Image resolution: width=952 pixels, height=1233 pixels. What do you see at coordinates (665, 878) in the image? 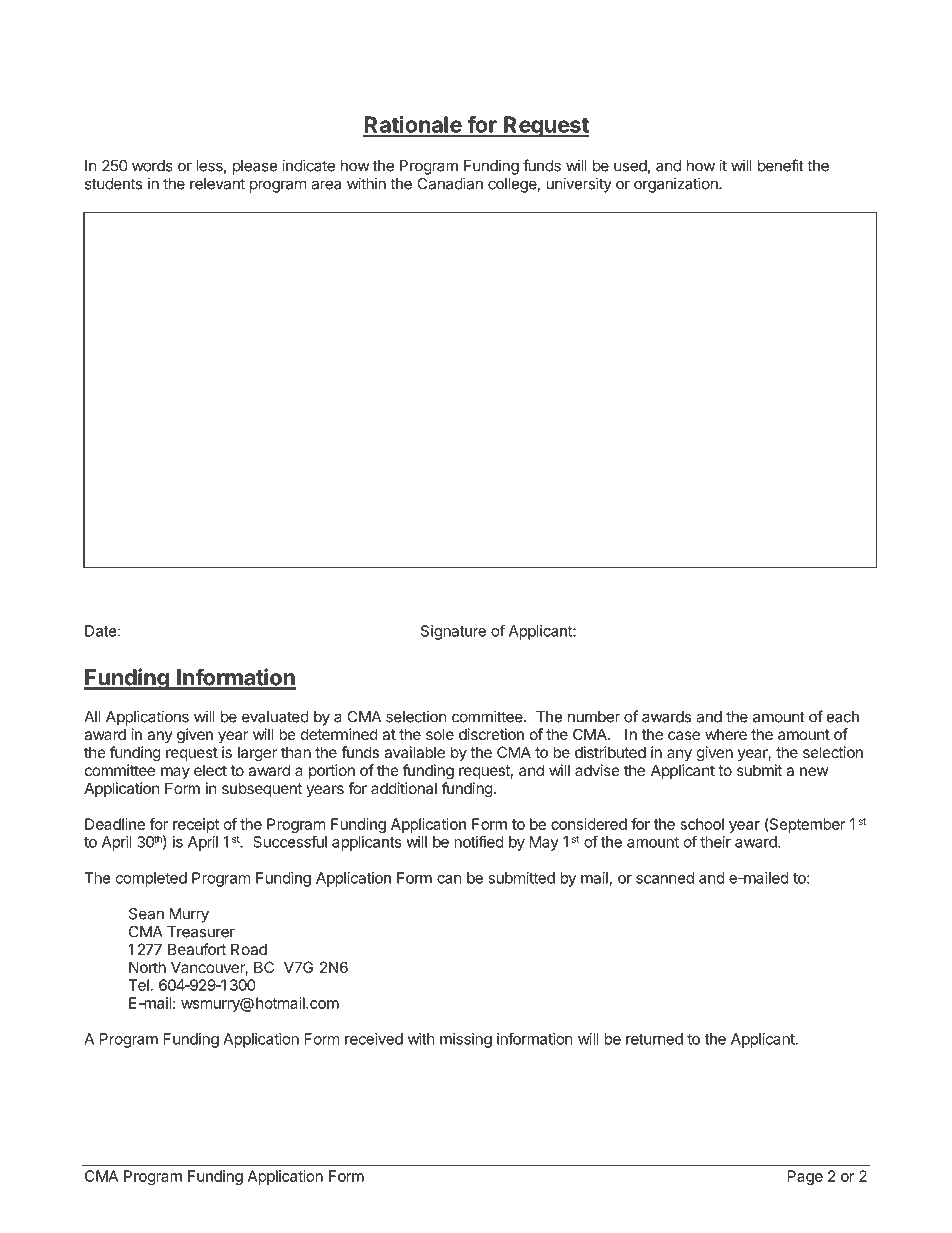
I see `scanned` at bounding box center [665, 878].
